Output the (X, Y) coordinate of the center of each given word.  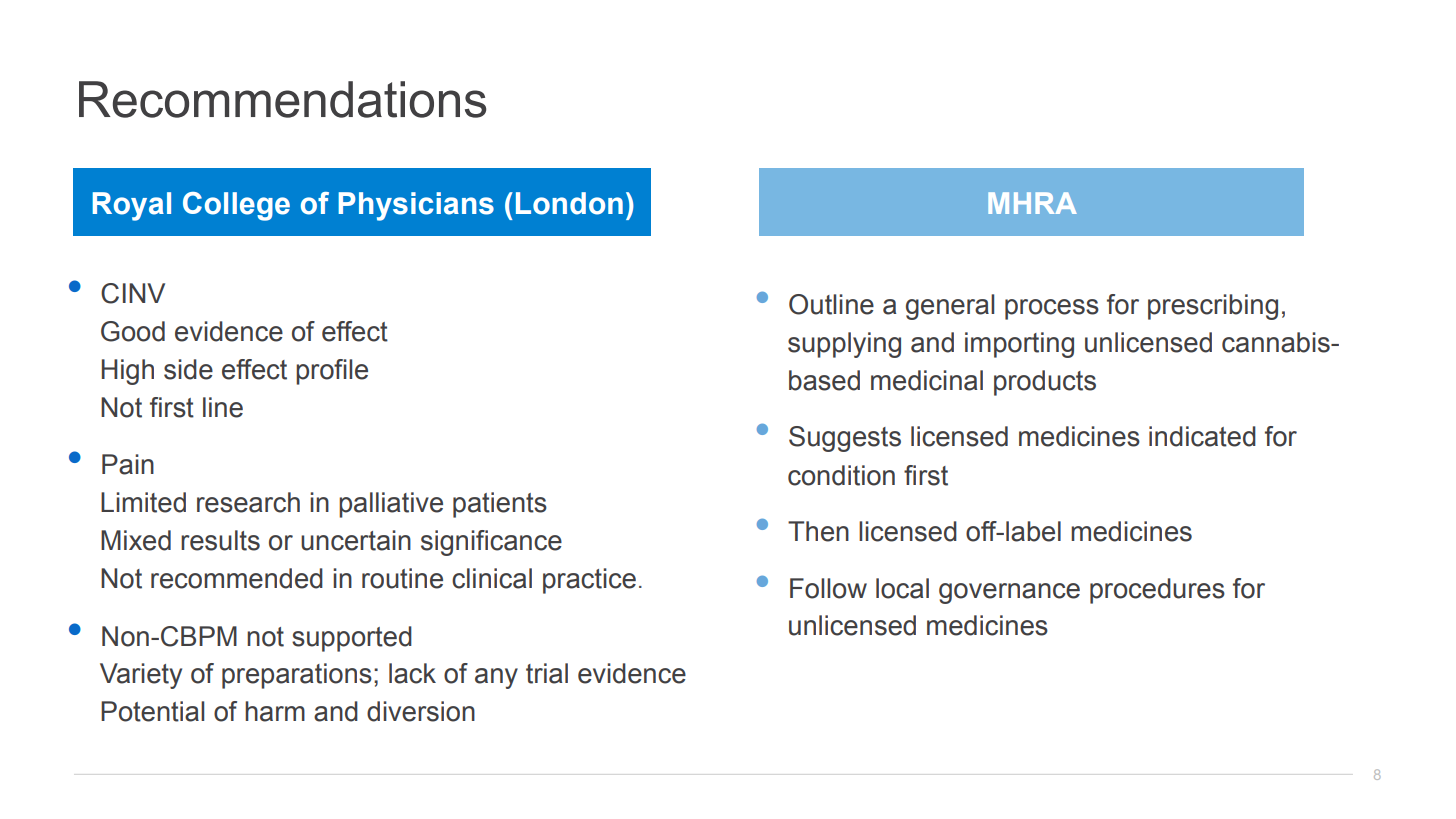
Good (133, 331)
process (1052, 309)
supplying (844, 345)
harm (275, 711)
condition (841, 475)
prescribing (1213, 307)
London (569, 203)
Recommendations (282, 99)
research (248, 502)
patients (500, 505)
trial (547, 673)
